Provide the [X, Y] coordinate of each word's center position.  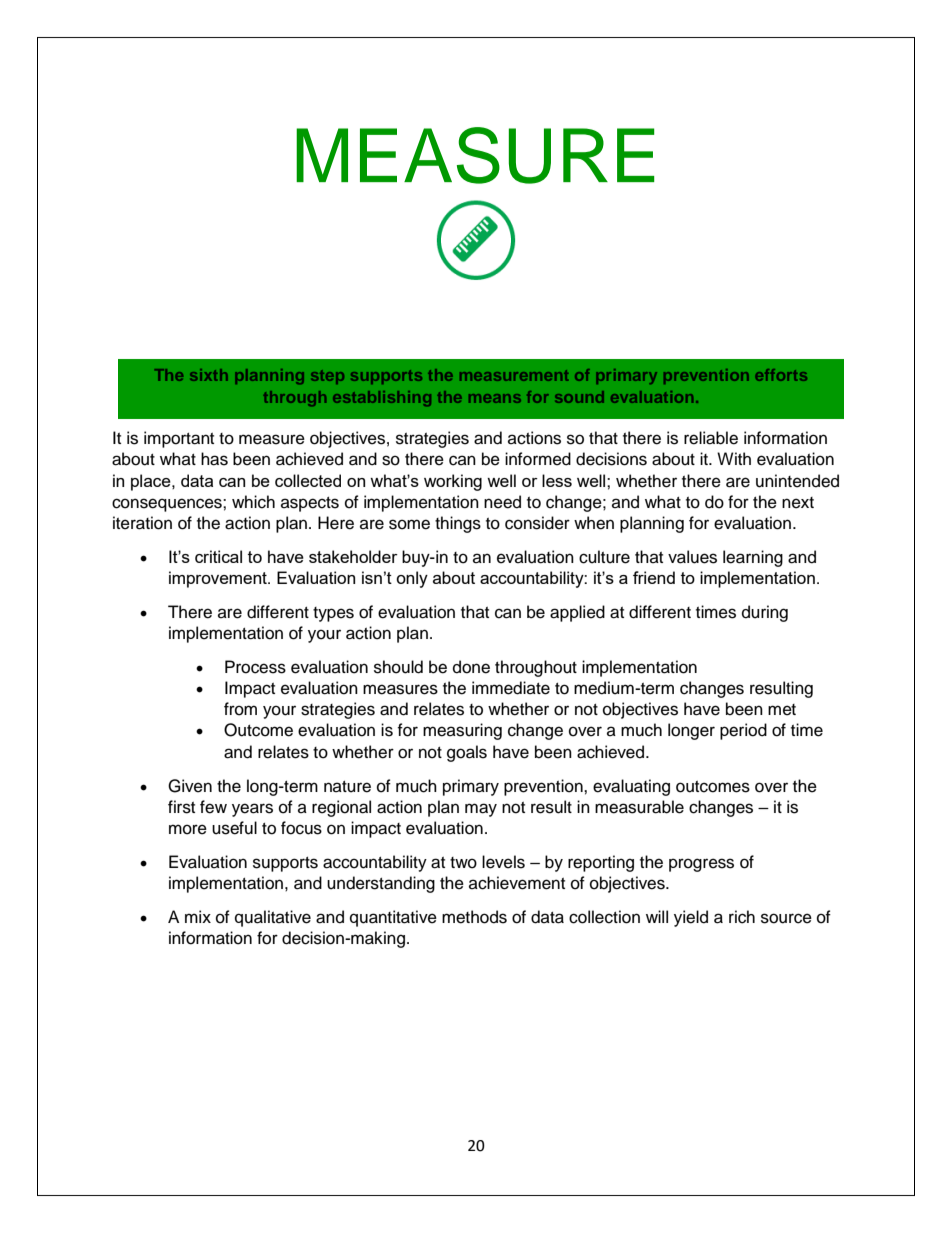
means [495, 398]
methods [474, 917]
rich [742, 917]
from [240, 709]
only [412, 579]
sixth [209, 375]
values [692, 557]
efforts [781, 375]
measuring [462, 731]
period [743, 731]
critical [218, 556]
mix [198, 916]
